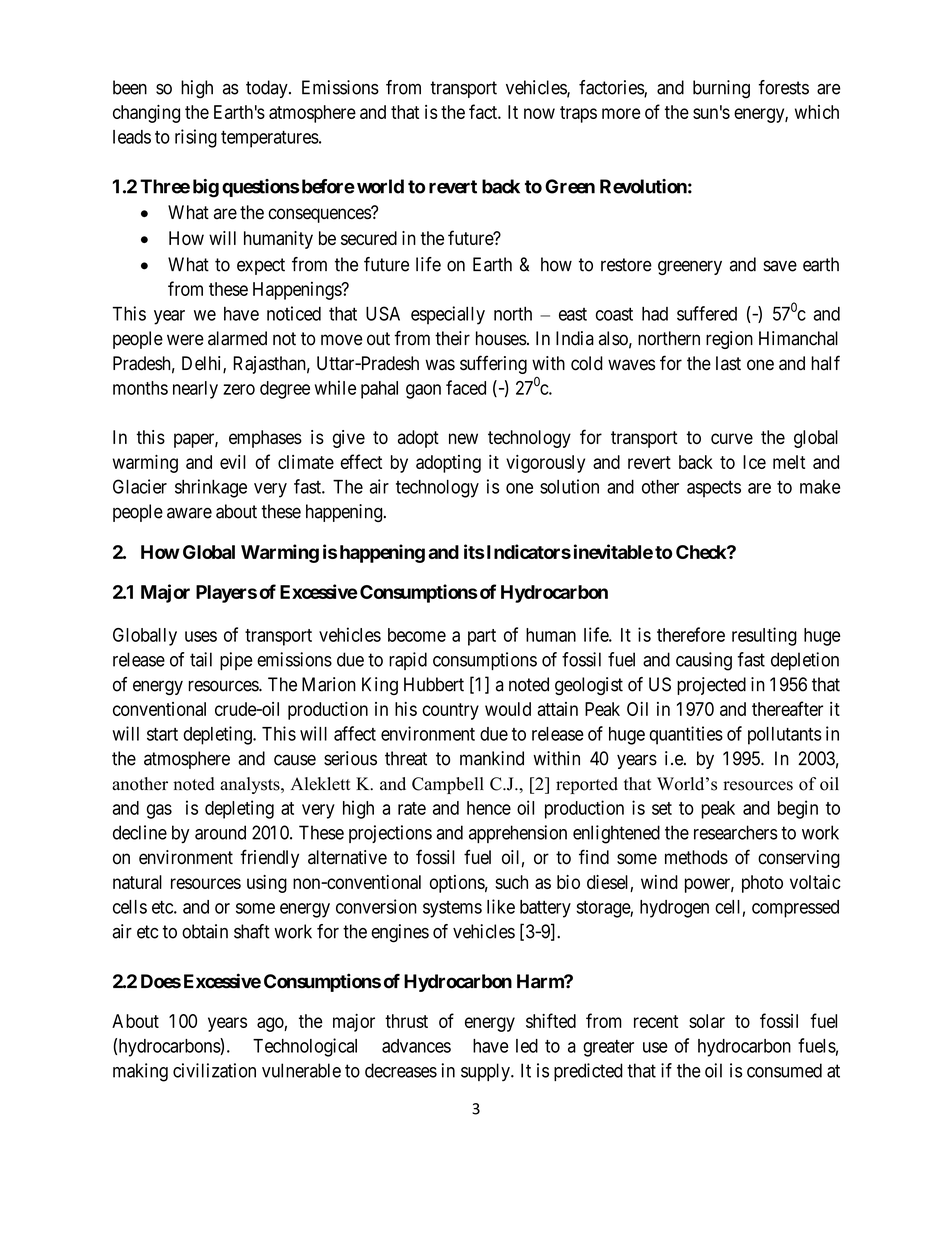 The image size is (952, 1233). What do you see at coordinates (214, 1070) in the screenshot?
I see `civilization` at bounding box center [214, 1070].
